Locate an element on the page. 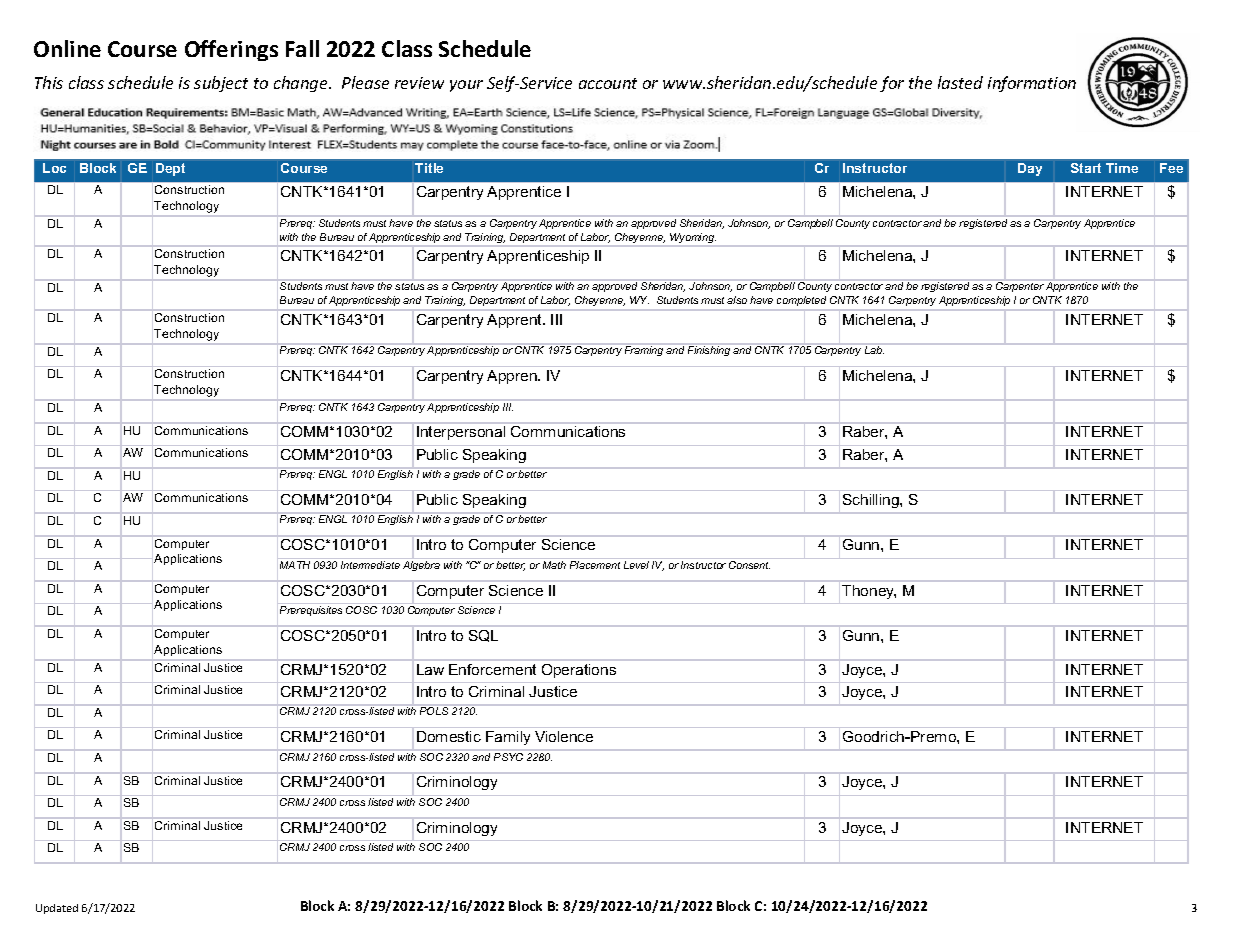 This image has height=952, width=1233. also is located at coordinates (737, 300).
